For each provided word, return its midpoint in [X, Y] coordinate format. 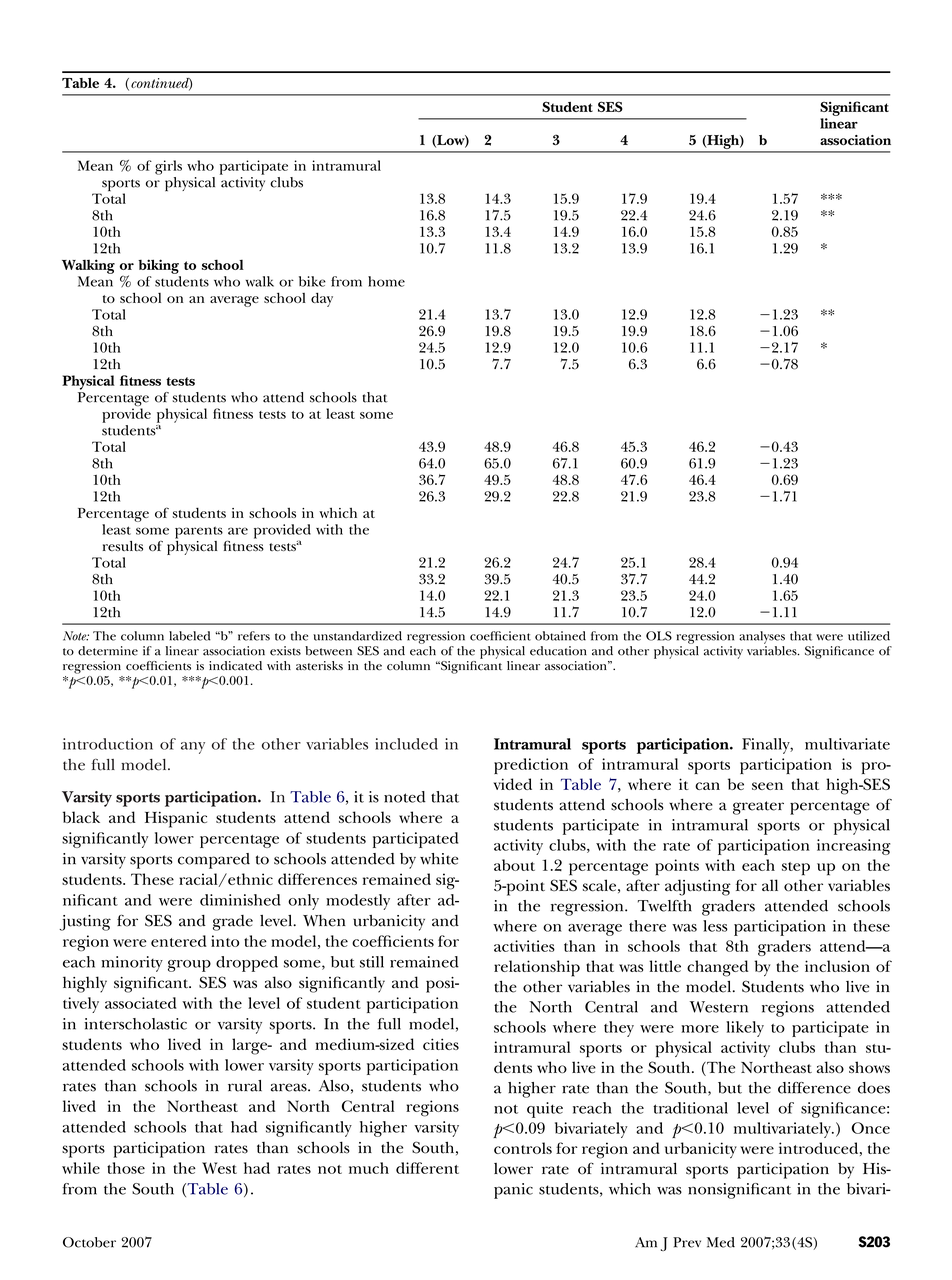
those [126, 1168]
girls [168, 167]
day [322, 299]
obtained [560, 636]
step [796, 869]
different [427, 1168]
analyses [762, 637]
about [514, 865]
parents [199, 532]
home [386, 281]
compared [214, 861]
